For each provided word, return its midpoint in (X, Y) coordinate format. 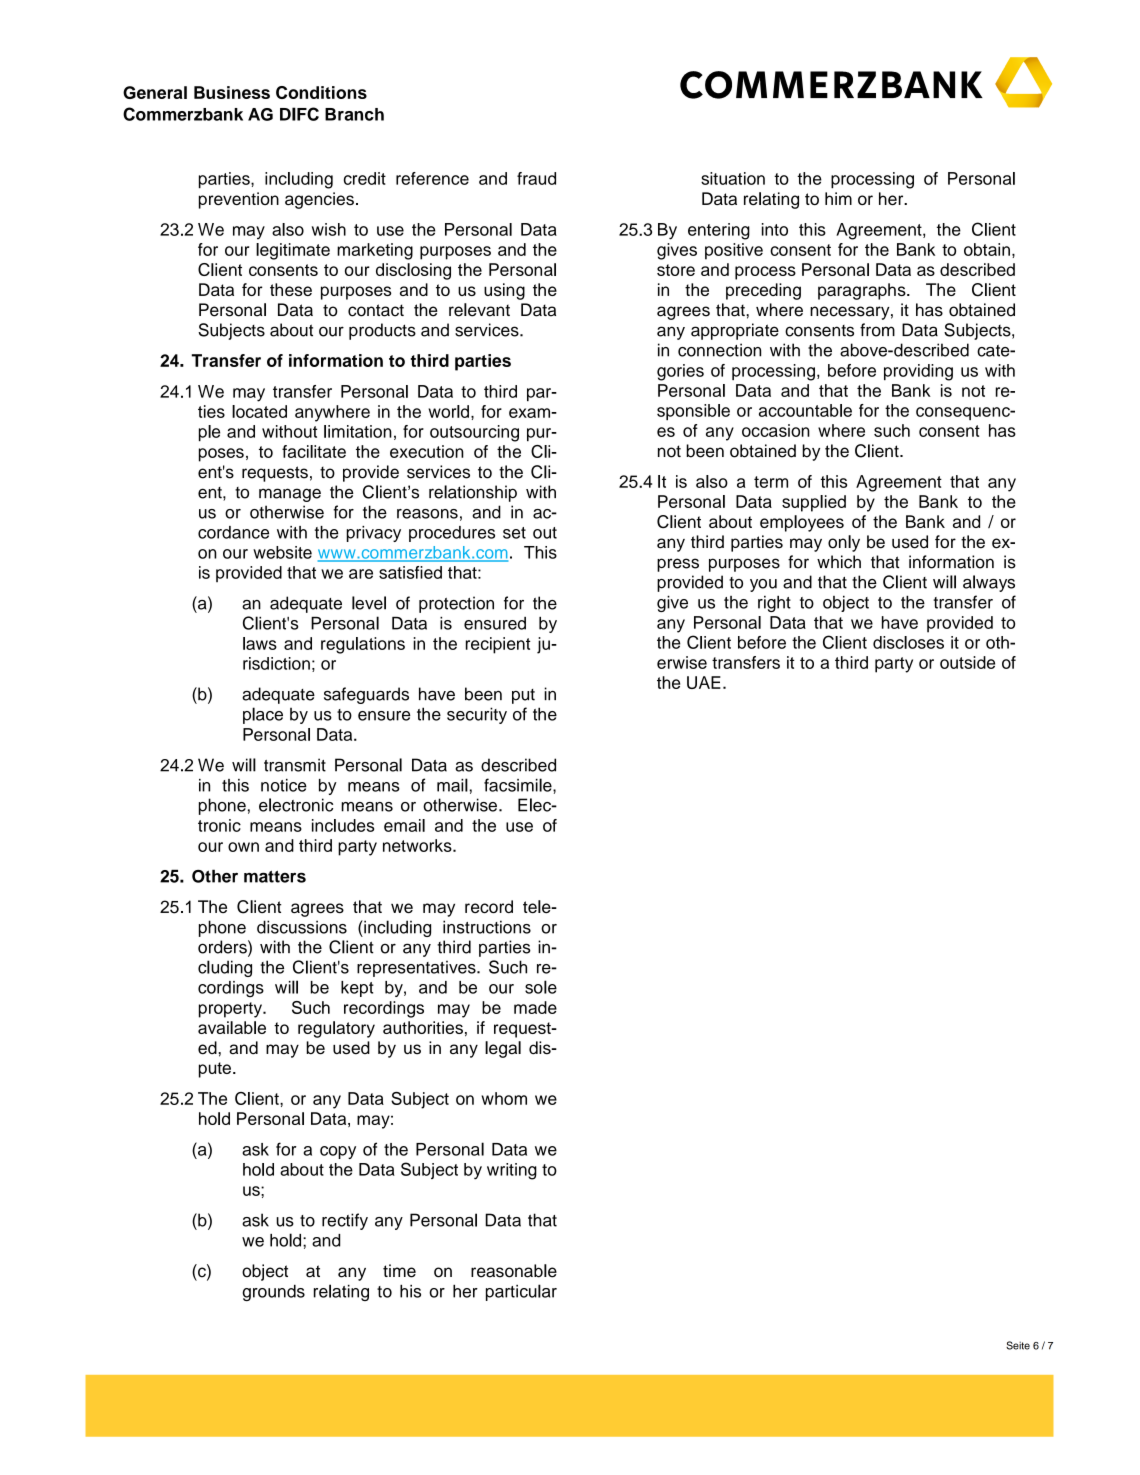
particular (521, 1292)
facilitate (314, 451)
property (231, 1010)
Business (232, 92)
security (477, 715)
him (838, 198)
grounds (273, 1292)
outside (967, 662)
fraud (536, 178)
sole (541, 987)
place (263, 715)
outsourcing (474, 433)
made (535, 1007)
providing (918, 372)
